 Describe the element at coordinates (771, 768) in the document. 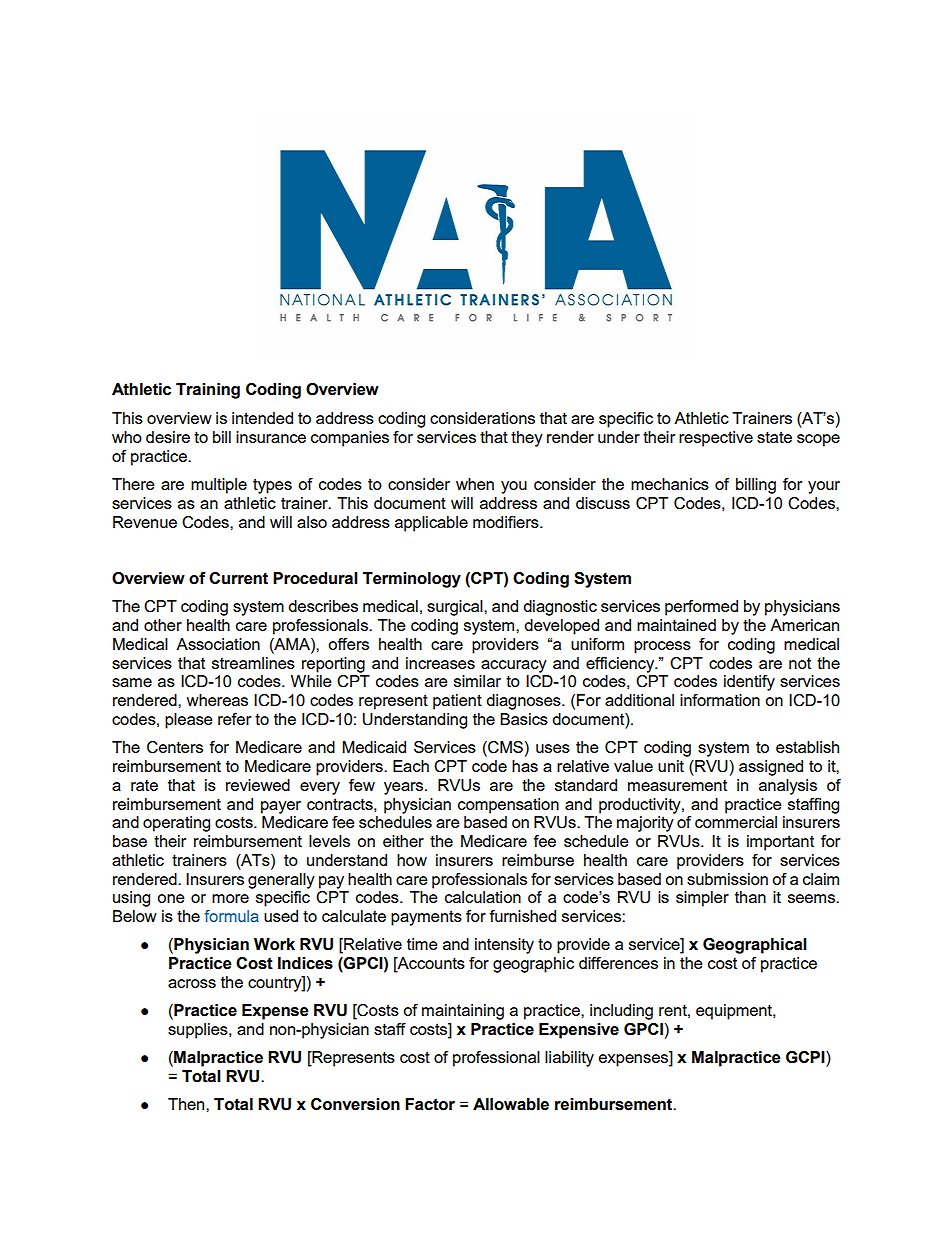

I see `assigned` at that location.
